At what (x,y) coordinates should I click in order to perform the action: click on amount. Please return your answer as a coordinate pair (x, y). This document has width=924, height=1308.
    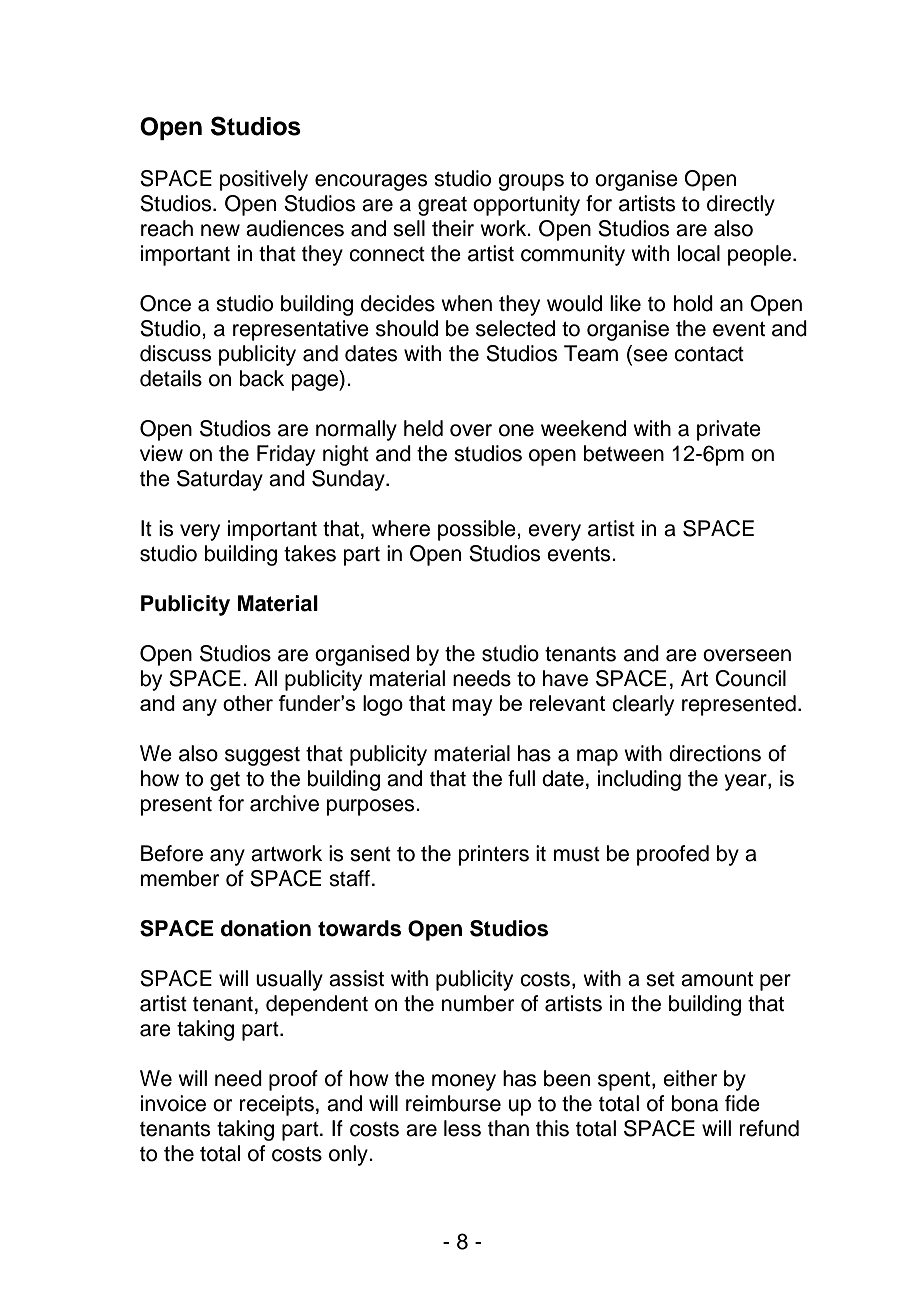
    Looking at the image, I should click on (717, 979).
